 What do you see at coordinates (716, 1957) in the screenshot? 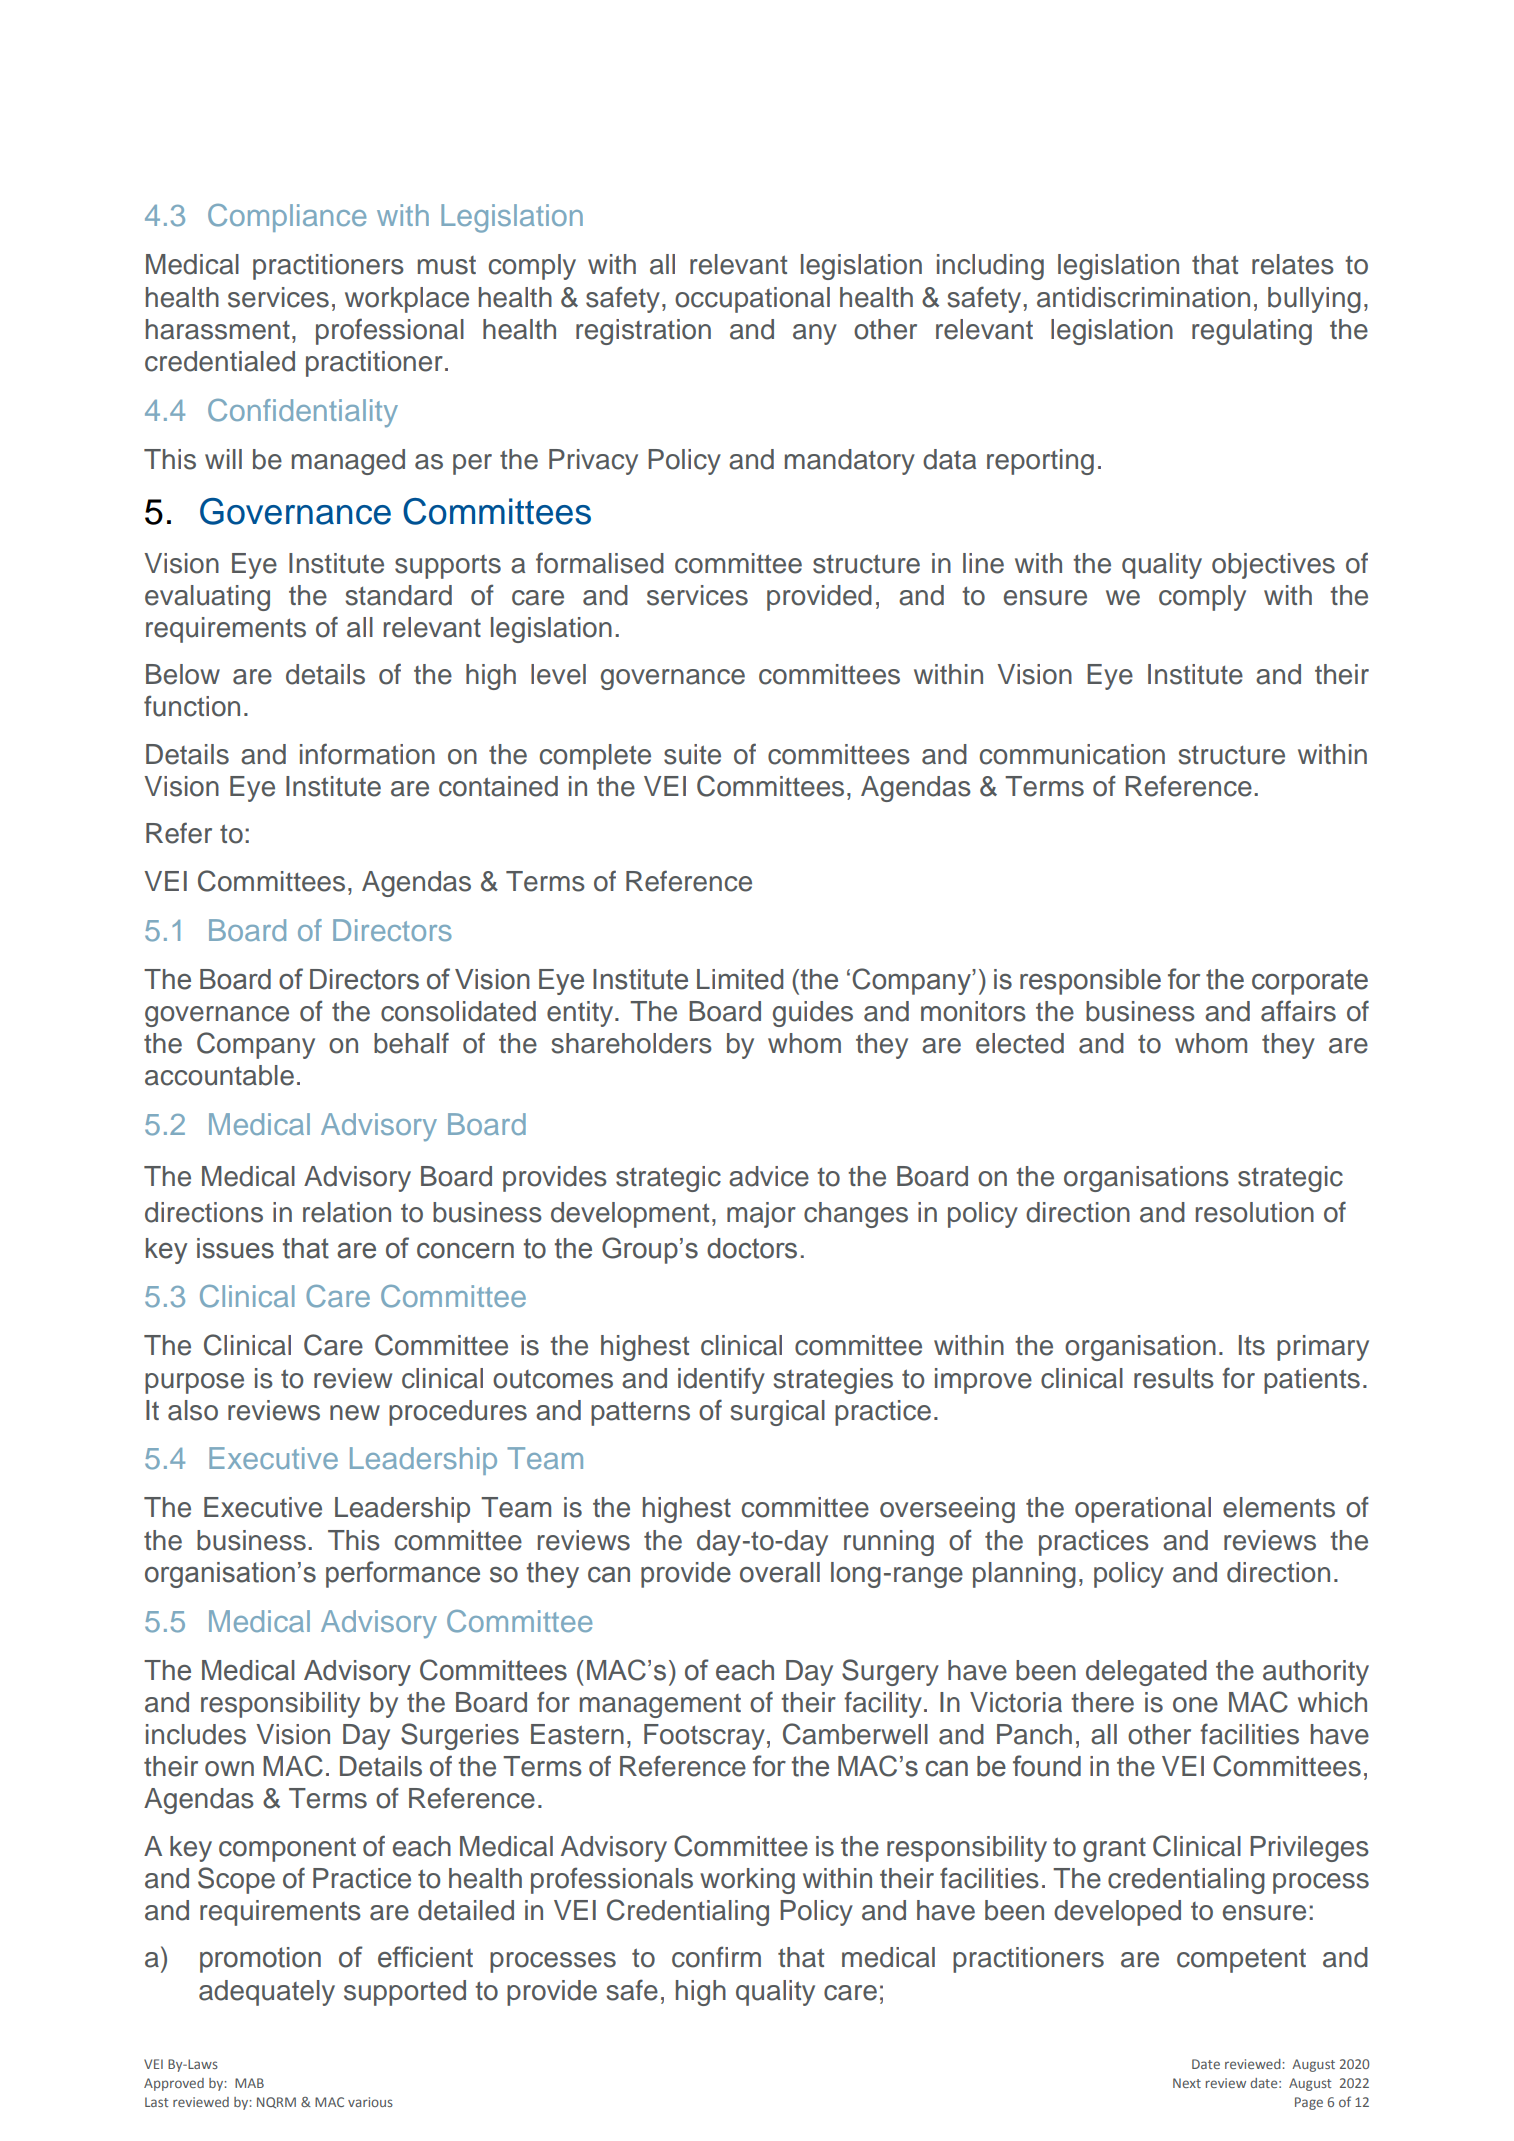
I see `confirm` at bounding box center [716, 1957].
